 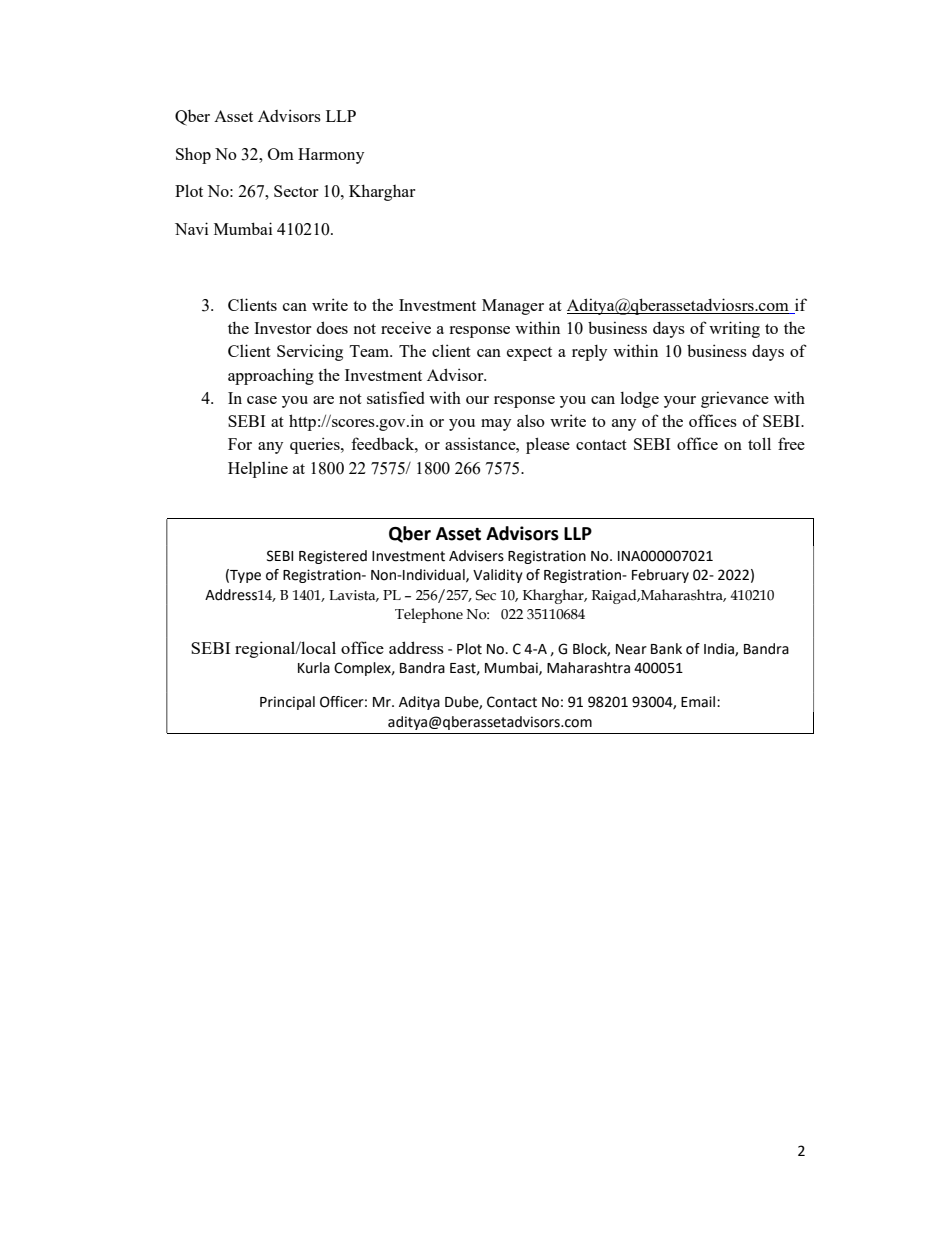 What do you see at coordinates (296, 191) in the screenshot?
I see `Sector` at bounding box center [296, 191].
